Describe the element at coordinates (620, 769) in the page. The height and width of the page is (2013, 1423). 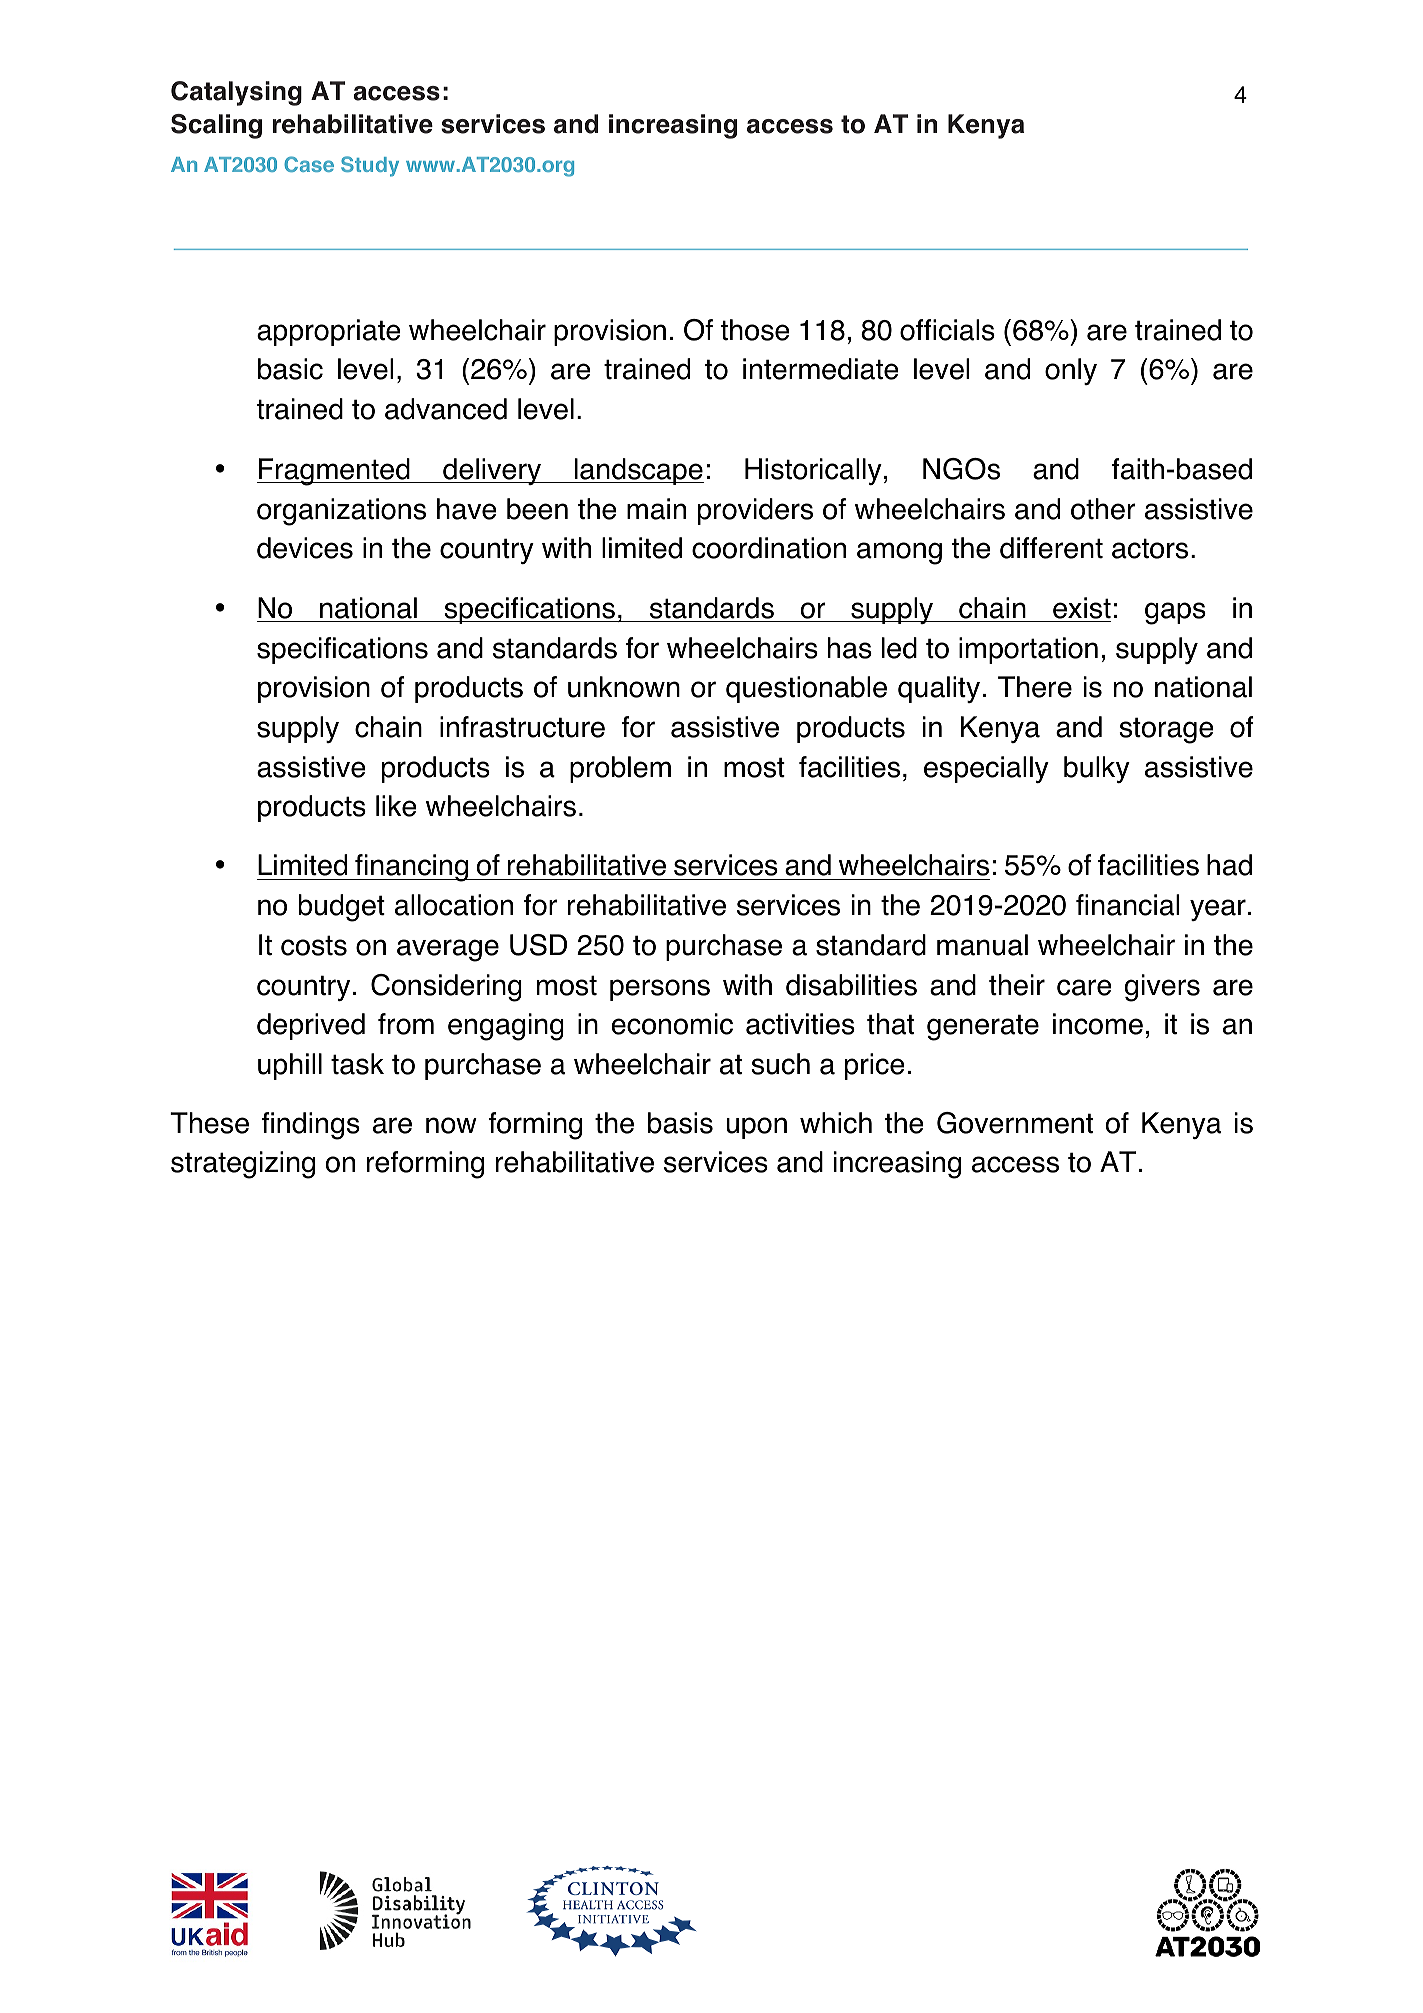
I see `problem` at that location.
